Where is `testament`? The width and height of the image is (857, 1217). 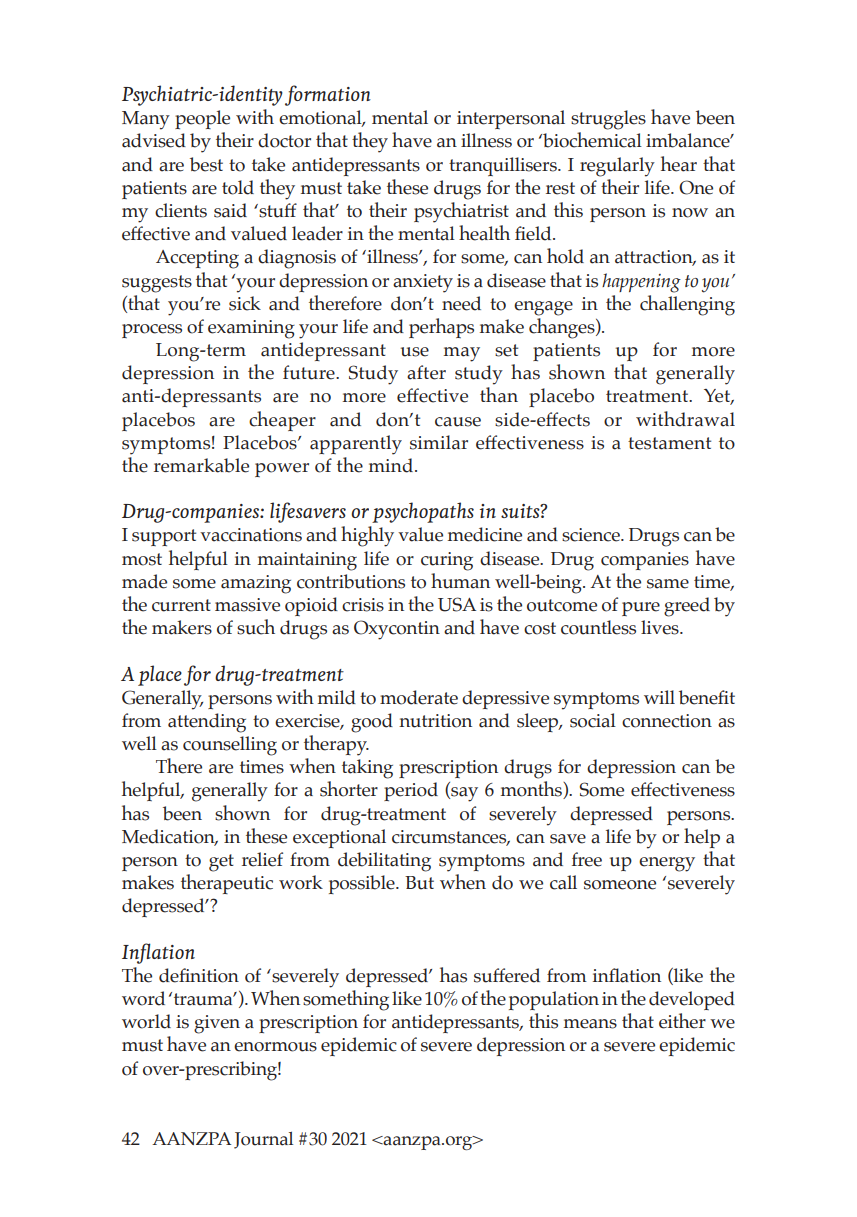
testament is located at coordinates (669, 443).
